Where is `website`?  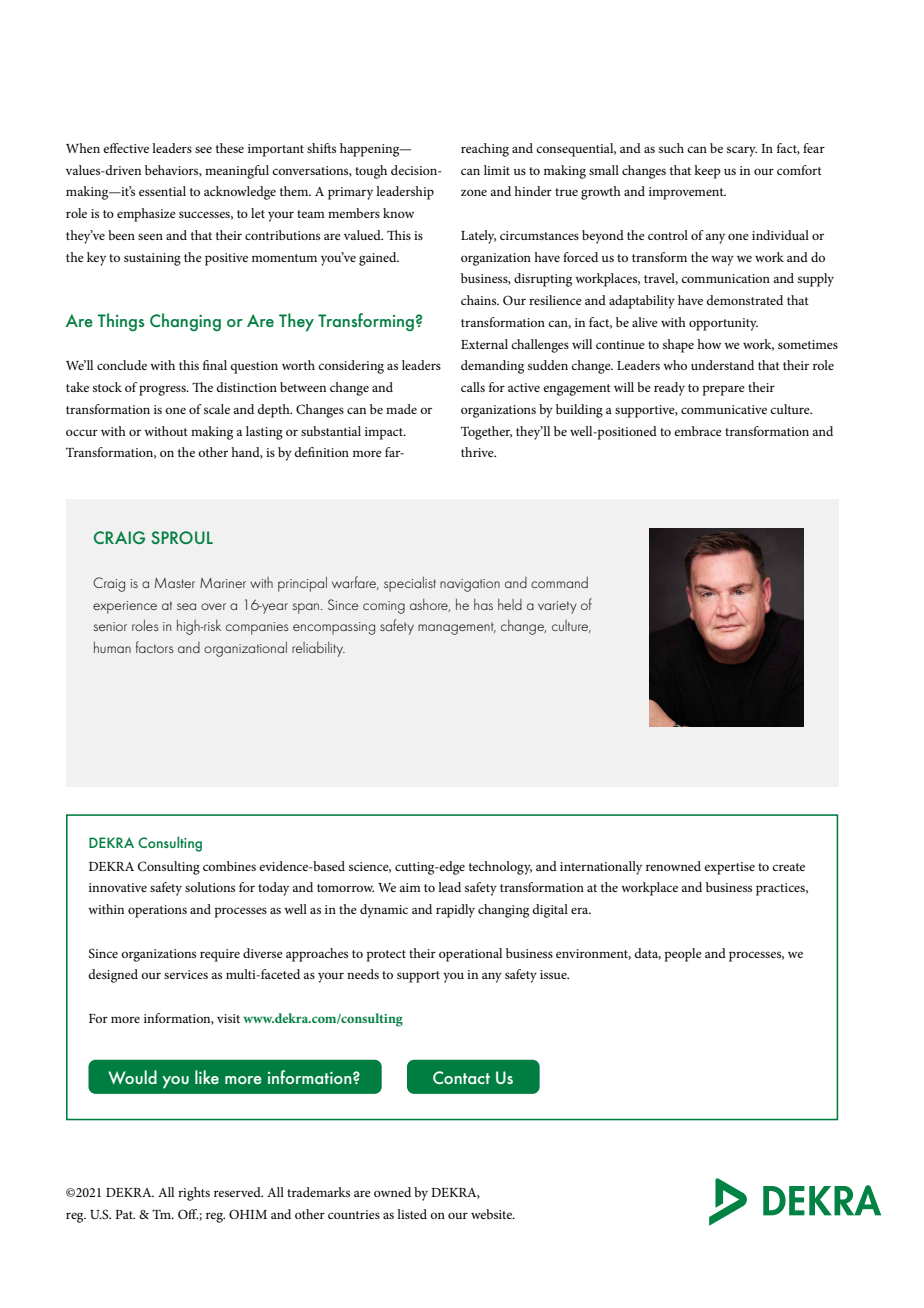 website is located at coordinates (492, 1214).
